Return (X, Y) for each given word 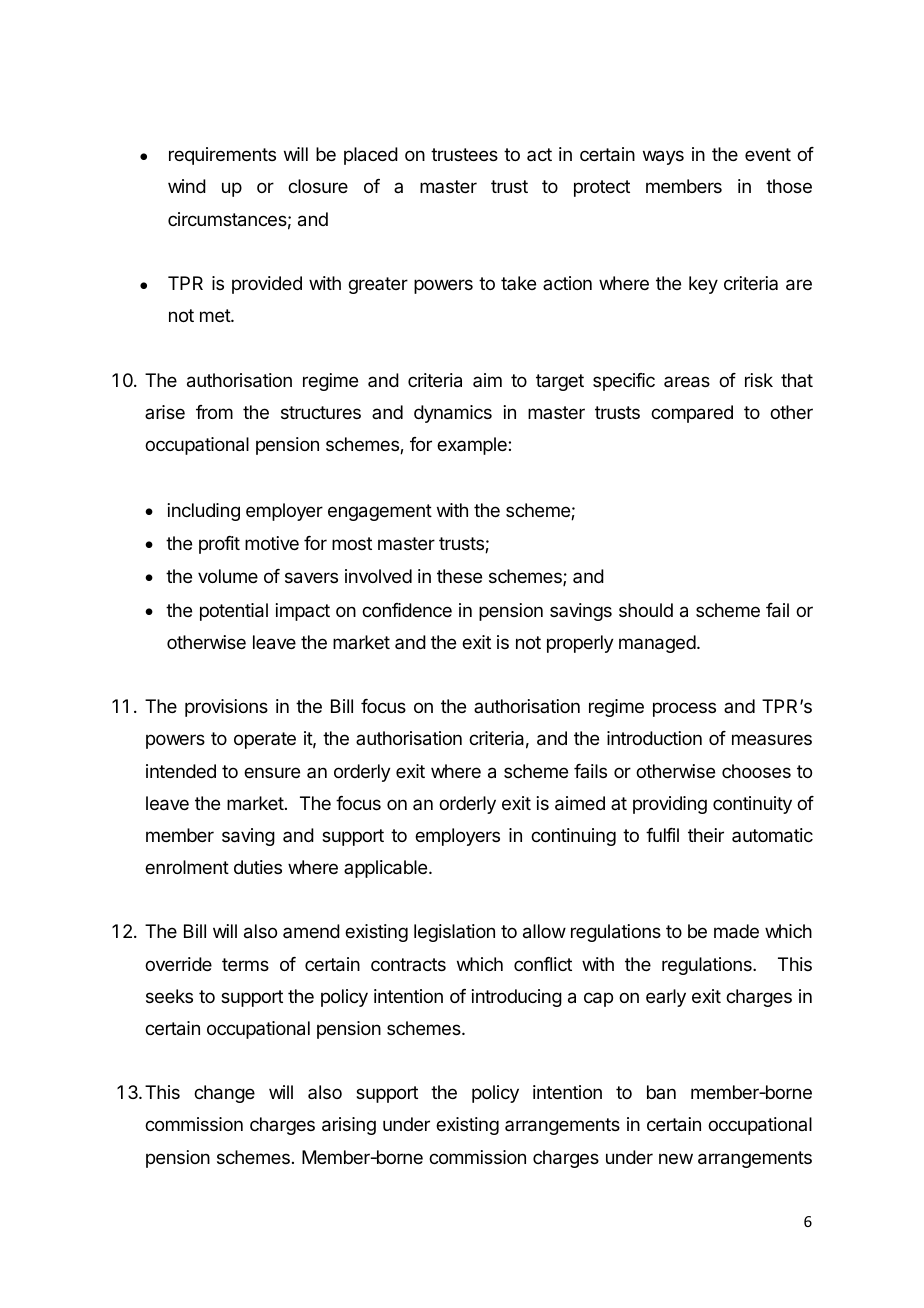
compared (692, 414)
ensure (272, 772)
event (768, 154)
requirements (222, 156)
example (473, 446)
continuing (573, 837)
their (706, 835)
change (224, 1094)
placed (371, 156)
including (204, 512)
